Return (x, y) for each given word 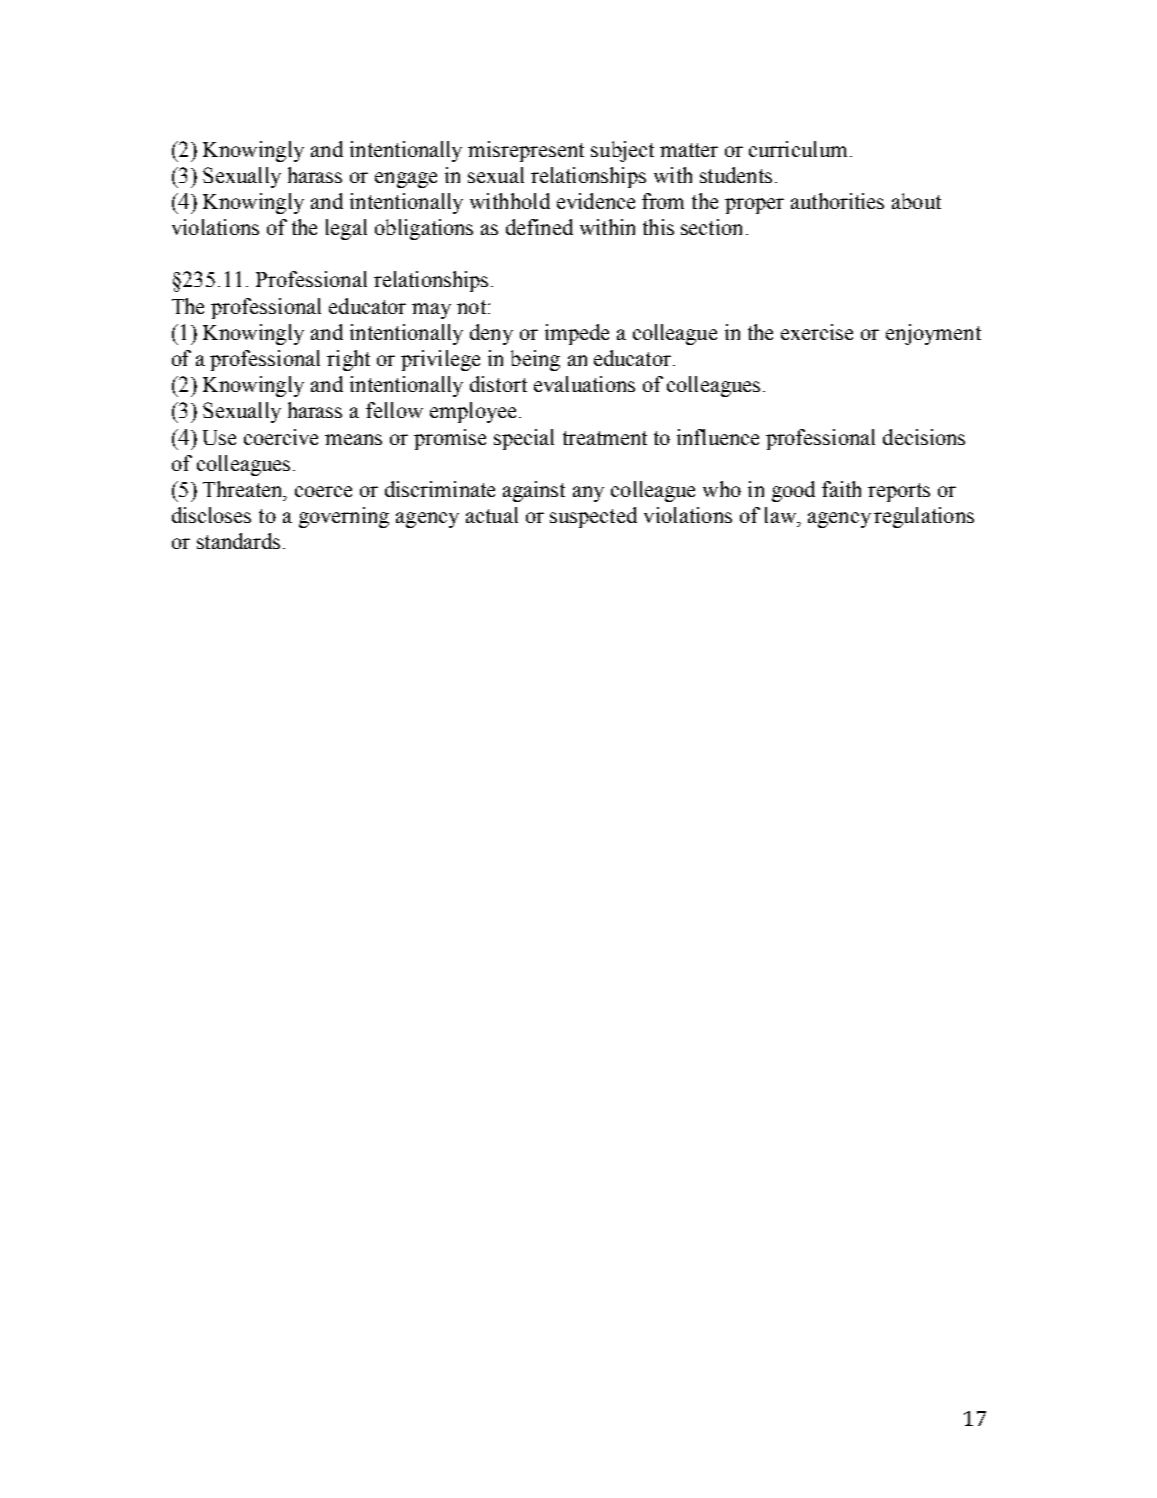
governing (344, 517)
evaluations (584, 384)
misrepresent (526, 151)
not (471, 307)
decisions (924, 437)
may (431, 311)
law (781, 515)
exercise (817, 332)
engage (406, 180)
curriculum (798, 149)
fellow (394, 410)
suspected (593, 517)
